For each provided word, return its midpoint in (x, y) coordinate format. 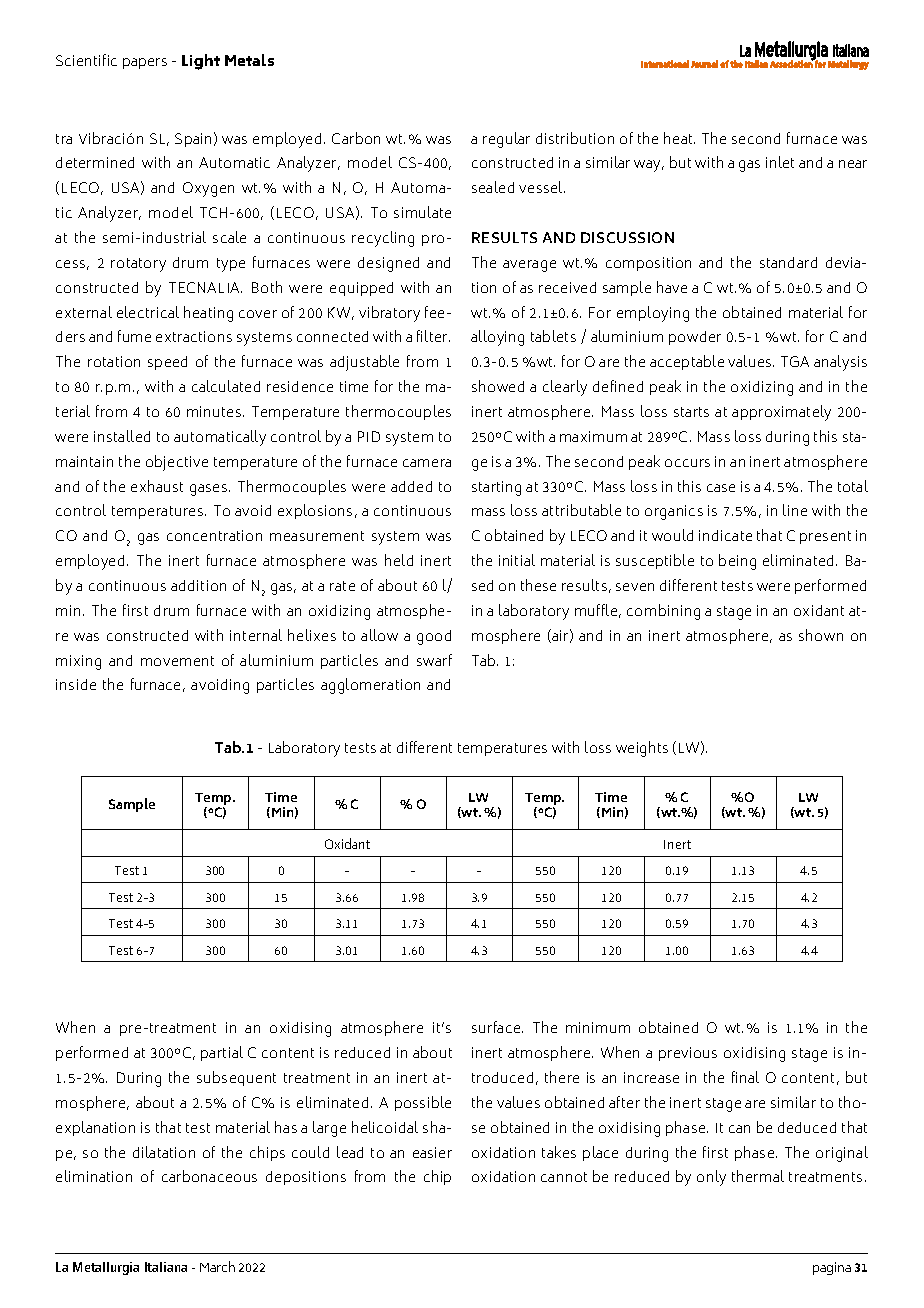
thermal (758, 1176)
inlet (780, 162)
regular (506, 140)
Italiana (166, 1267)
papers (145, 63)
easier (432, 1152)
